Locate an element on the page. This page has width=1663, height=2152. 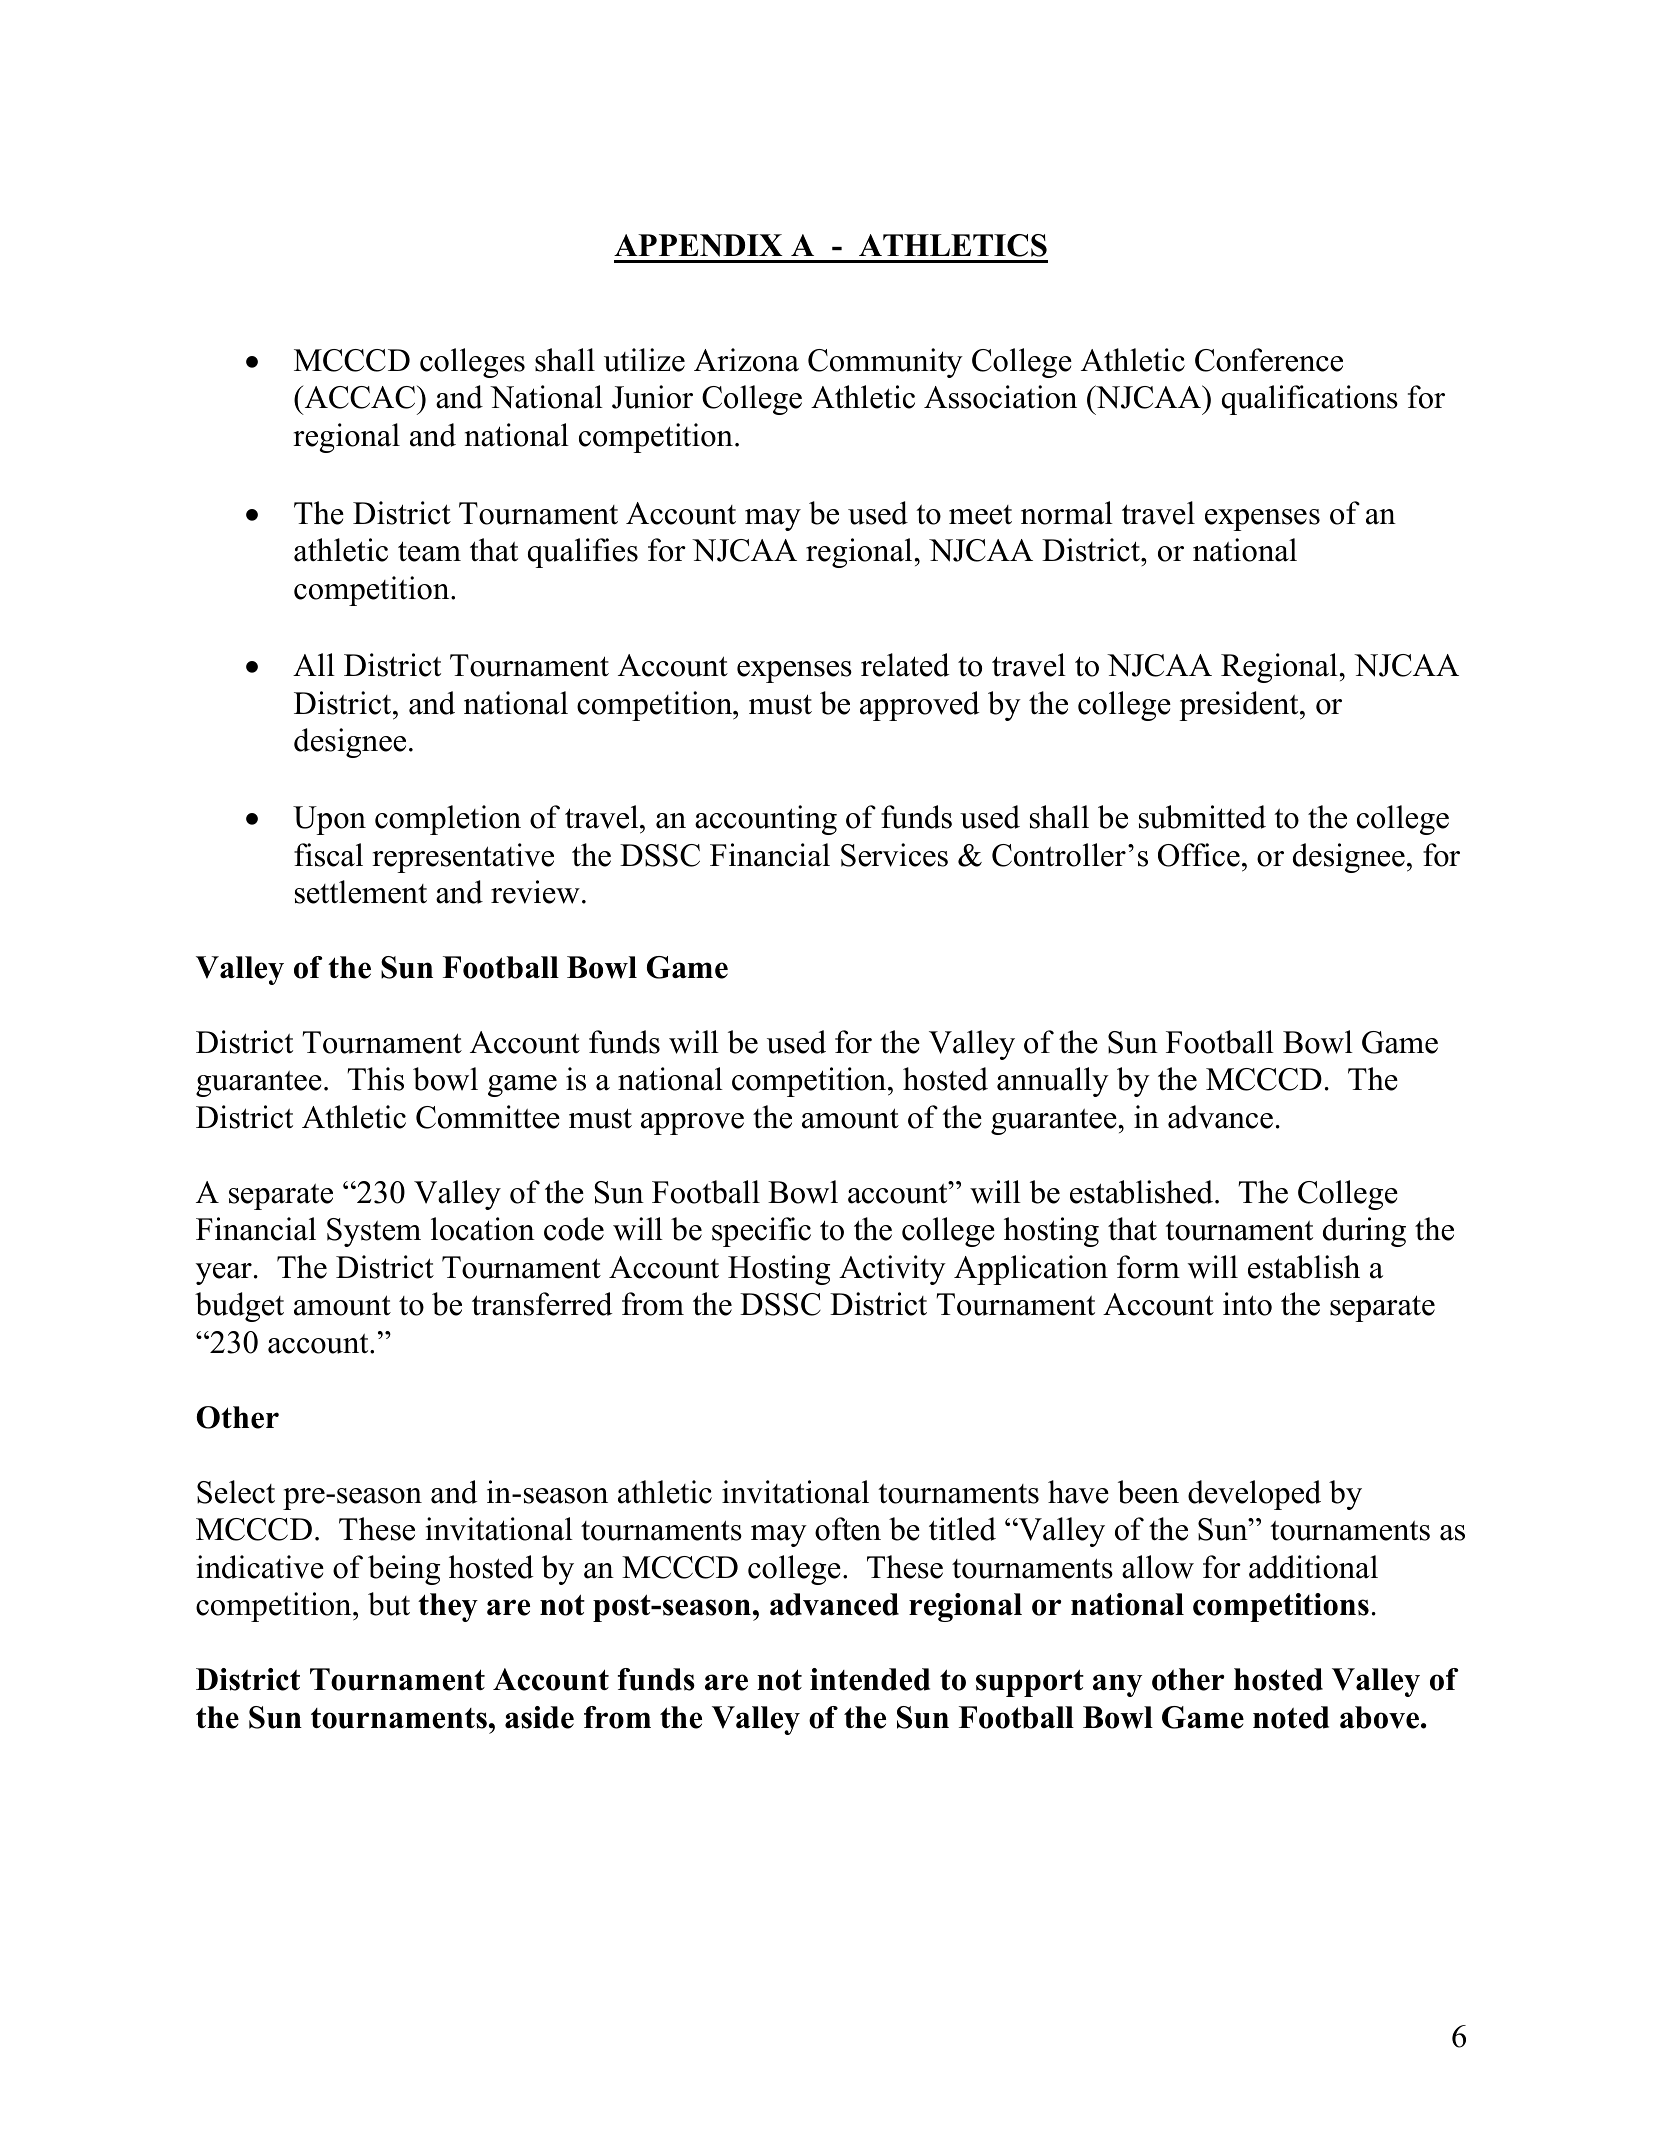
but is located at coordinates (389, 1604).
